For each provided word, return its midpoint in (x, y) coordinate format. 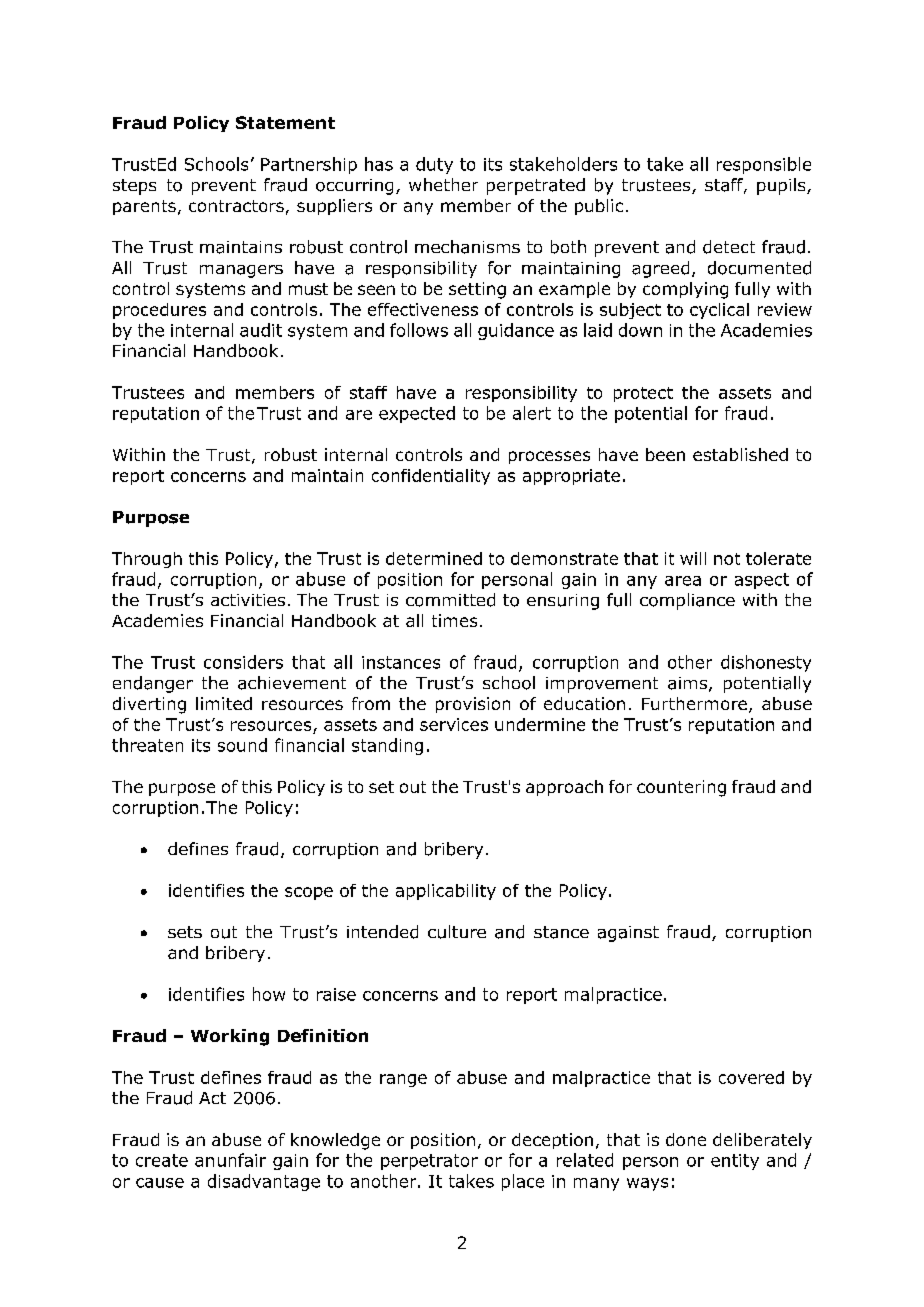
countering (681, 788)
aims (687, 683)
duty (434, 165)
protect (643, 394)
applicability (446, 892)
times (454, 620)
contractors (236, 206)
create (162, 1160)
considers (243, 662)
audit (261, 330)
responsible (764, 165)
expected (417, 414)
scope (309, 893)
